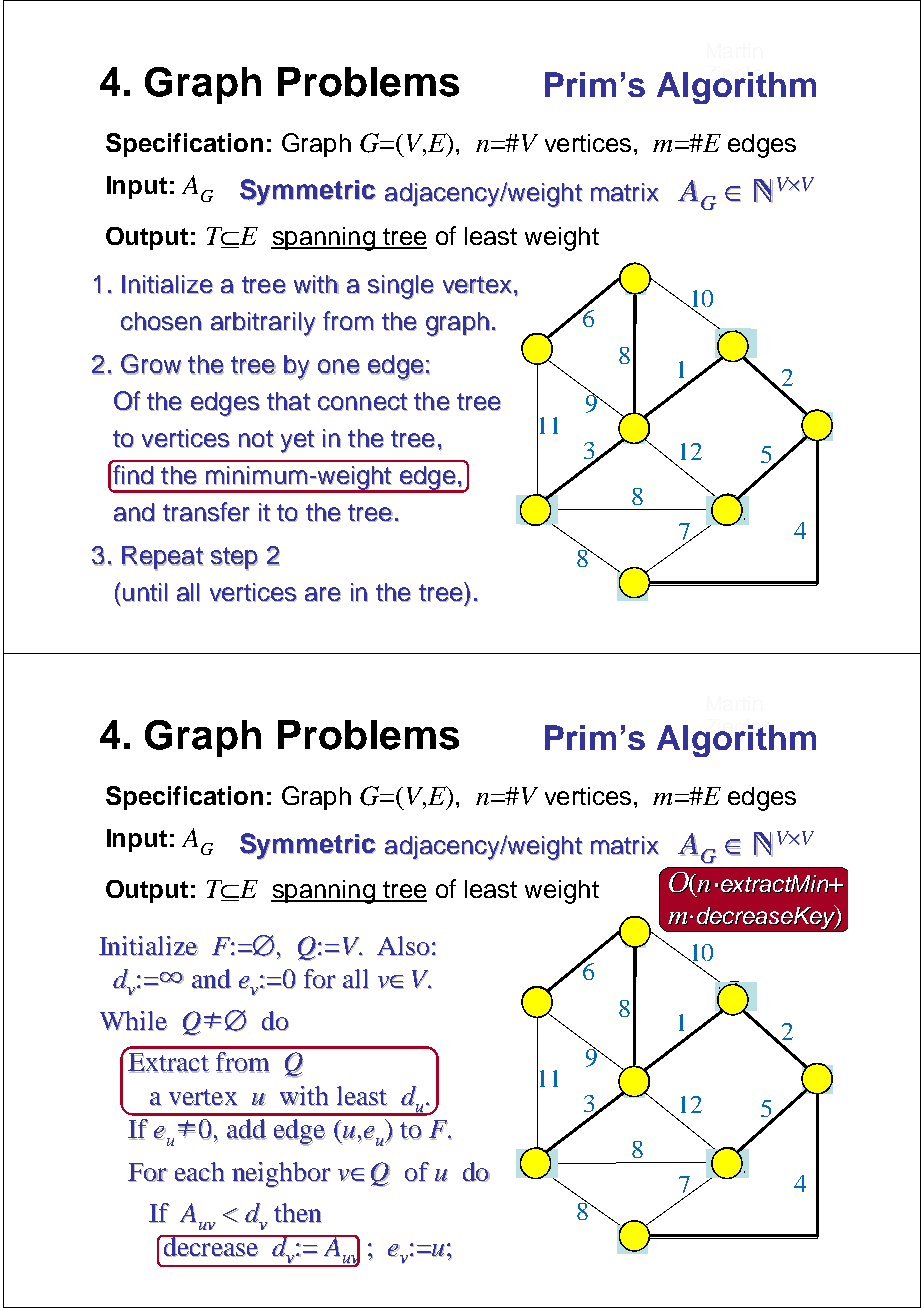 The image size is (924, 1308). What do you see at coordinates (161, 321) in the screenshot?
I see `chosen` at bounding box center [161, 321].
